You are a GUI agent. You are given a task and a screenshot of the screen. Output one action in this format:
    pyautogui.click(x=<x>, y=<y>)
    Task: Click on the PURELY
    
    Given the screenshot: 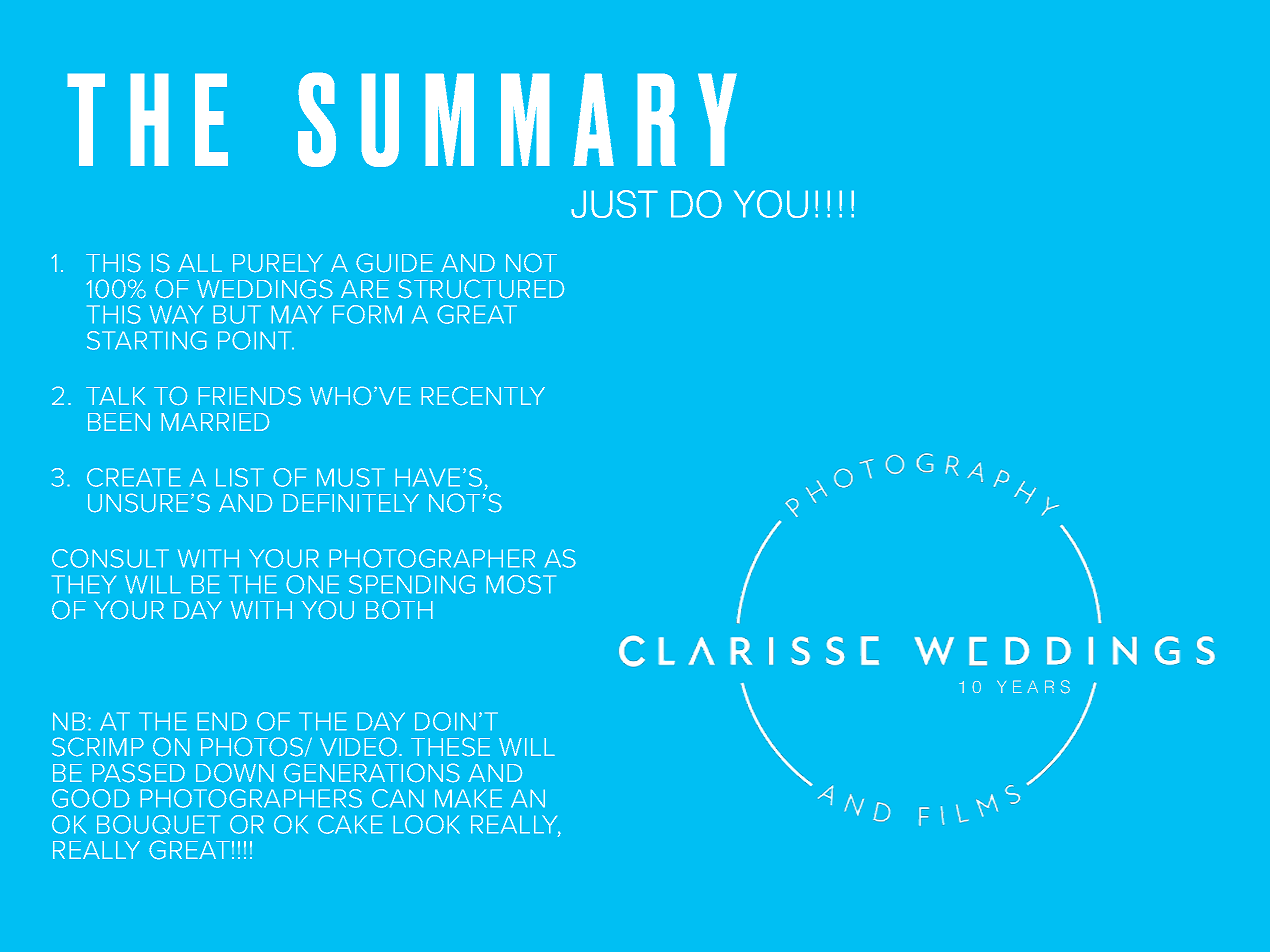 What is the action you would take?
    pyautogui.click(x=278, y=263)
